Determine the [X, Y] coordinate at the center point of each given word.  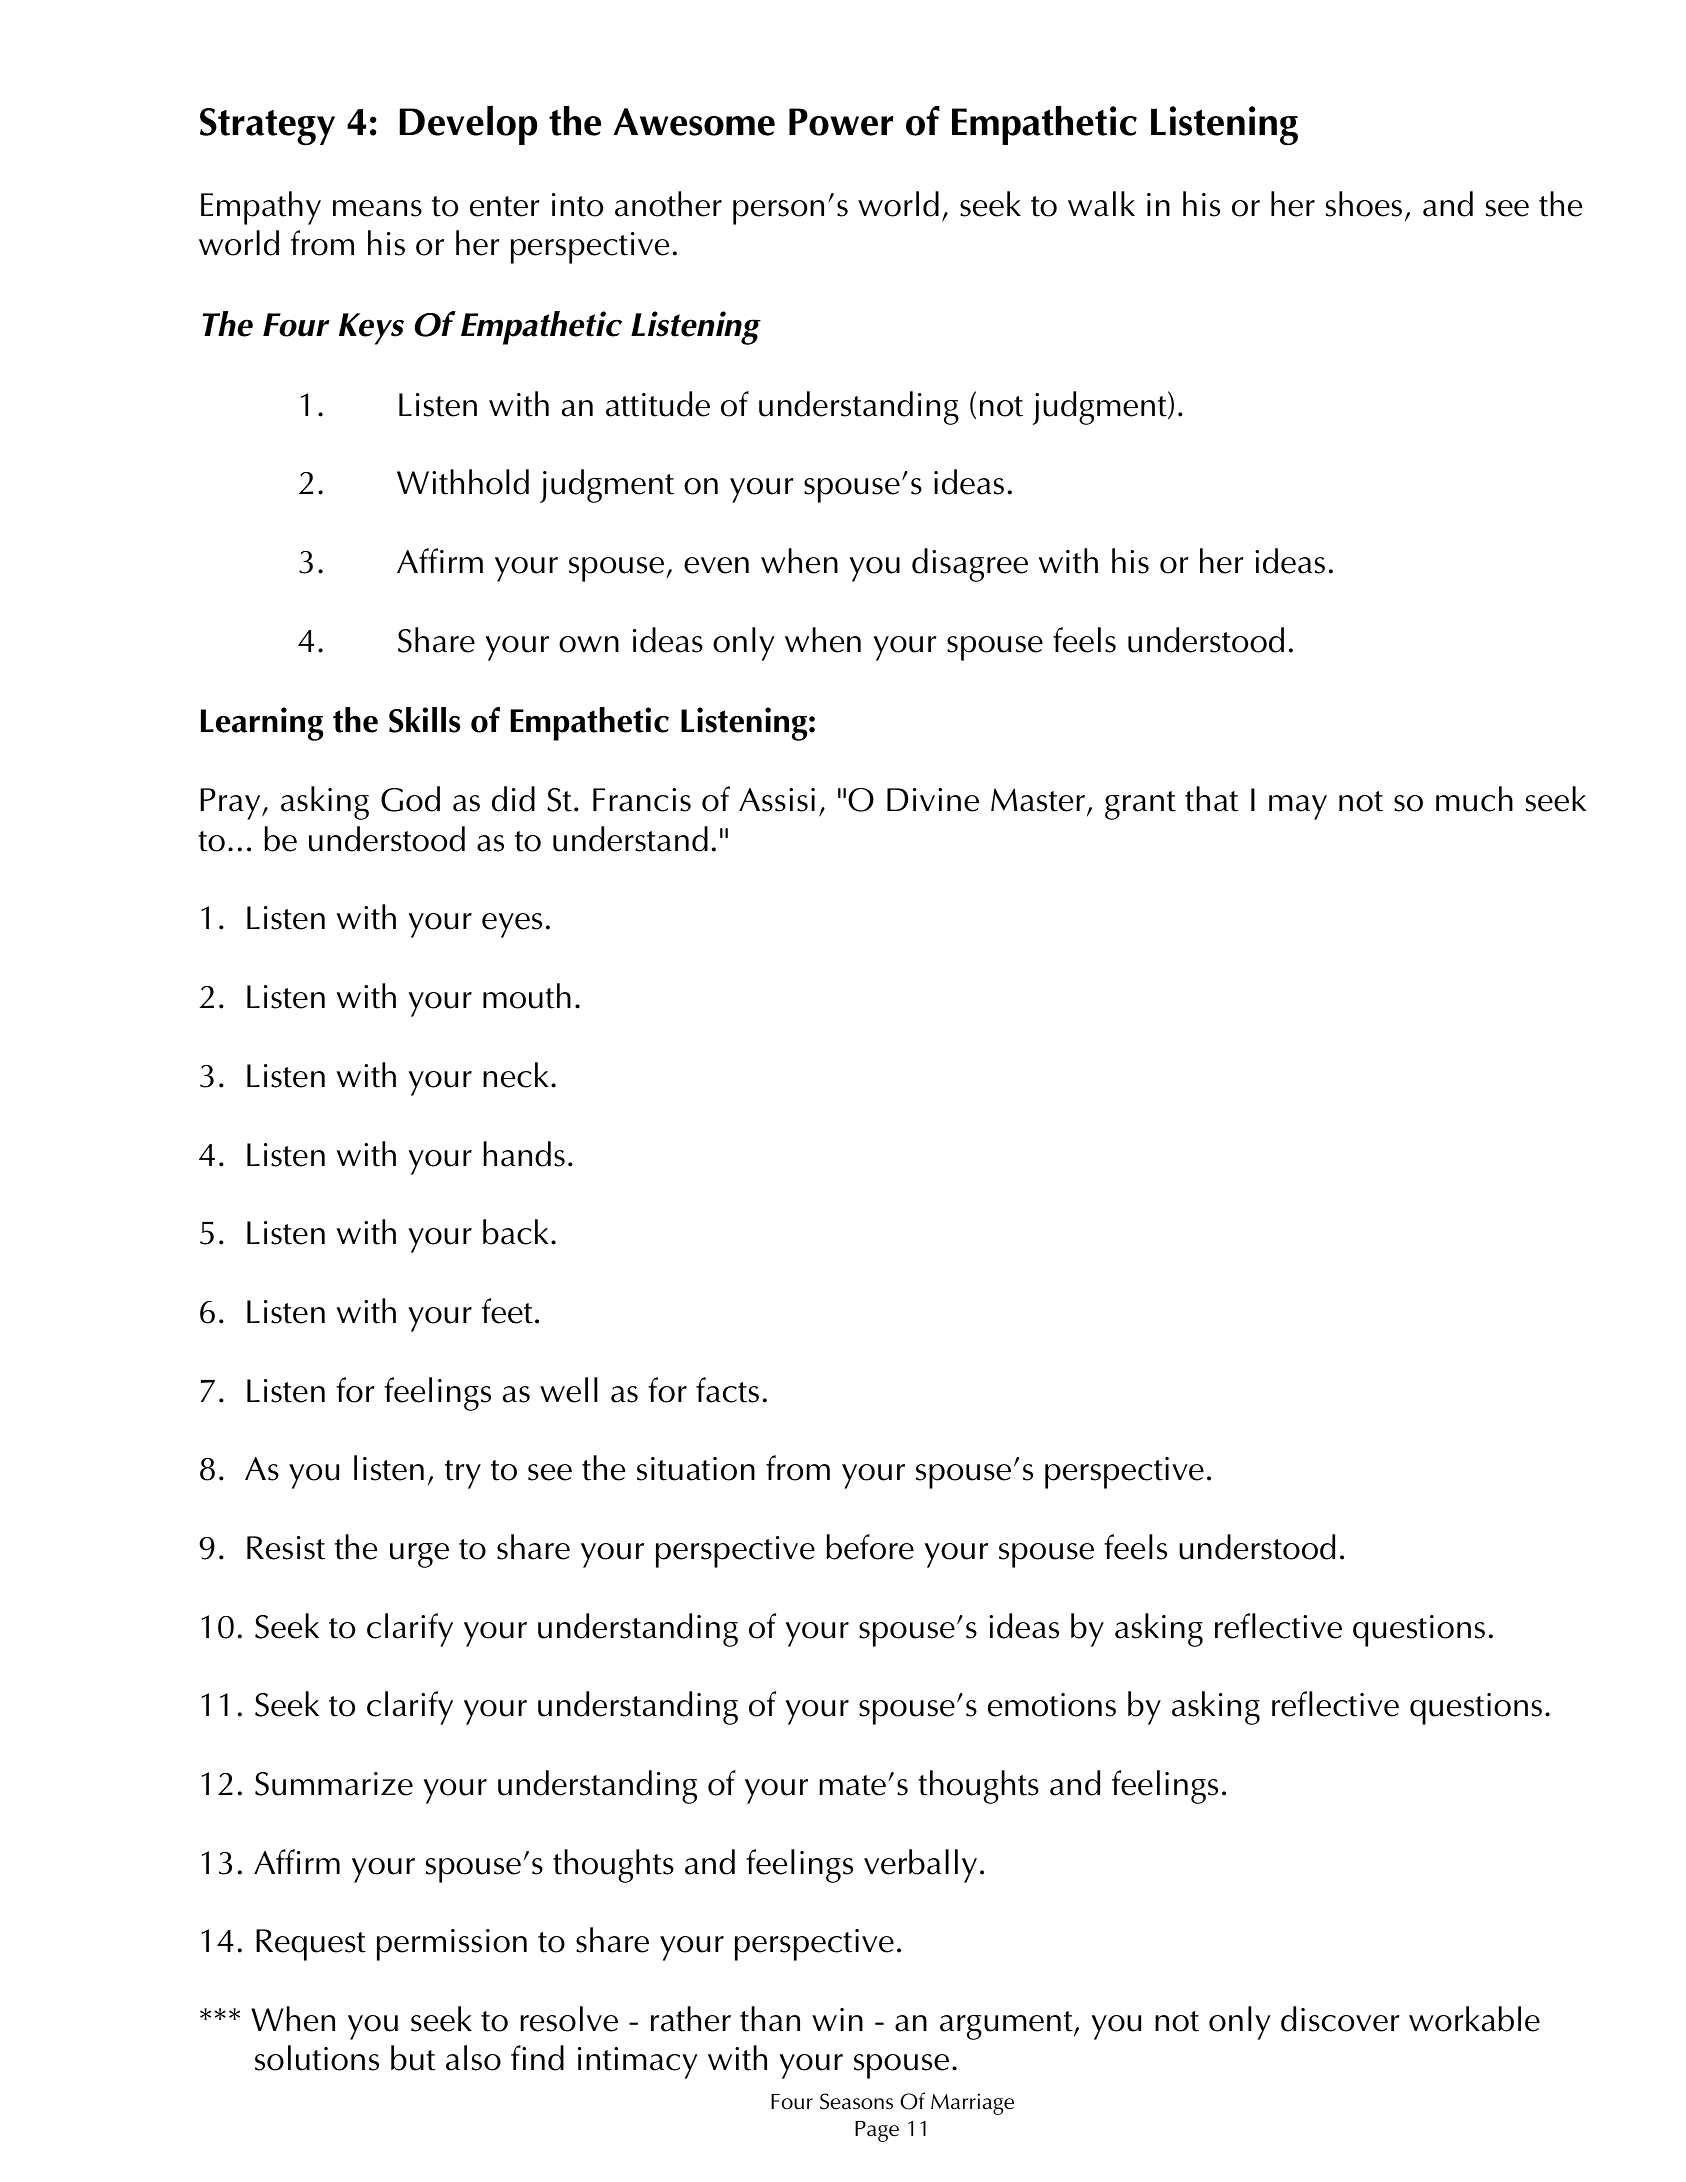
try [463, 1474]
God [410, 799]
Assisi [777, 800]
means [377, 208]
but [413, 2058]
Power [841, 122]
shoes [1364, 204]
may [1298, 807]
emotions [1052, 1705]
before [870, 1547]
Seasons [856, 2101]
